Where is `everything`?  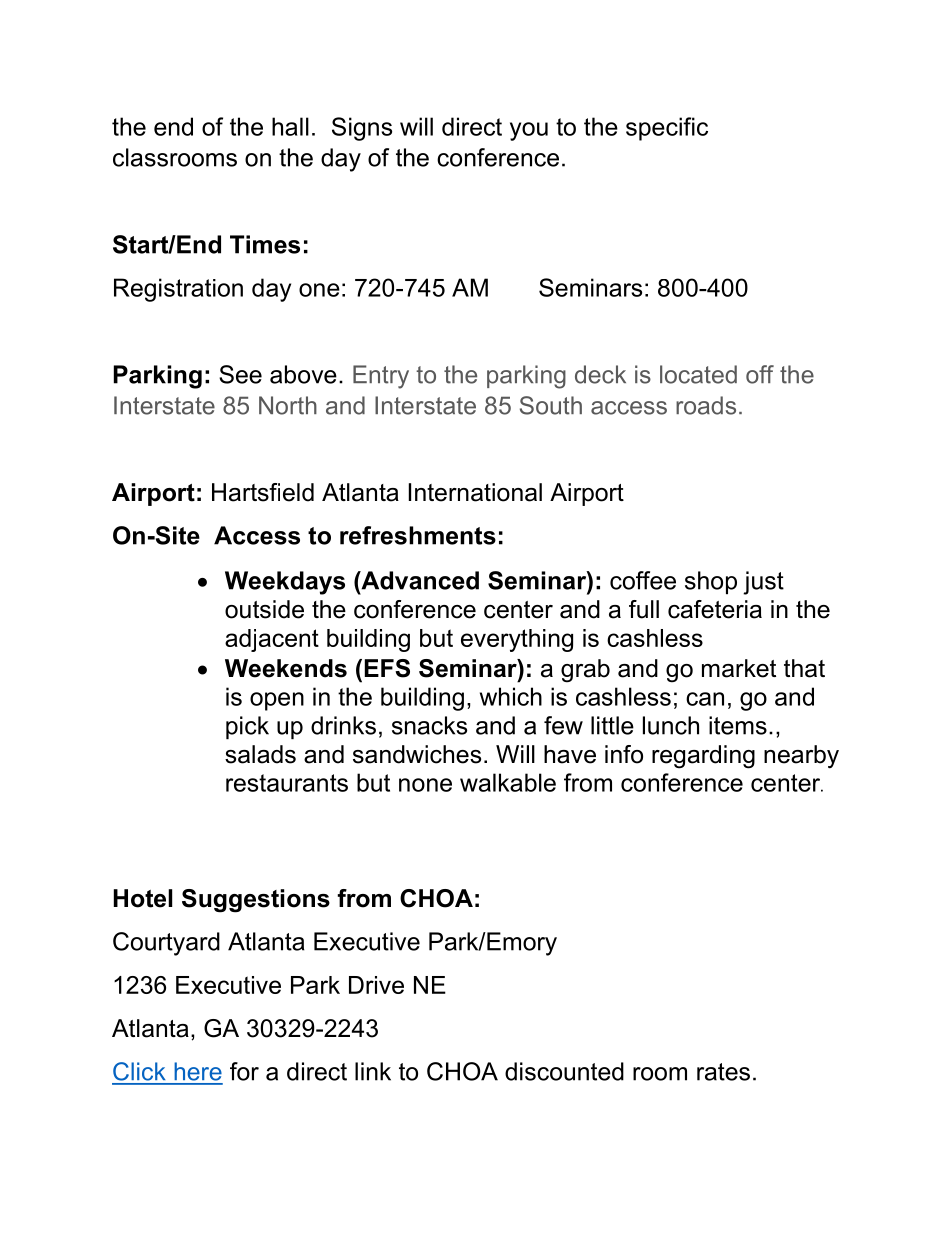 everything is located at coordinates (517, 640).
